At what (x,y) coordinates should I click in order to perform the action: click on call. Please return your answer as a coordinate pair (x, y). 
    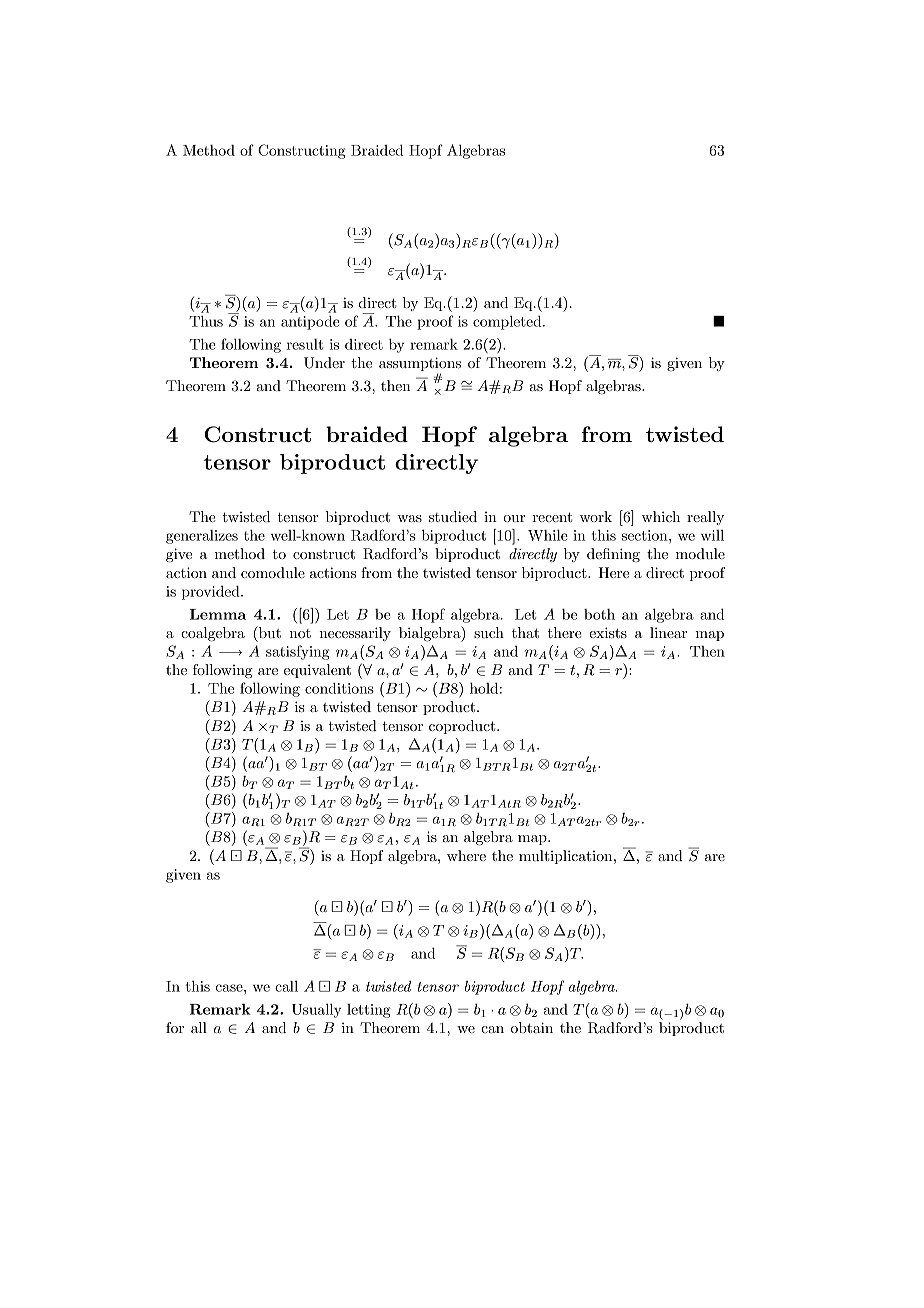
    Looking at the image, I should click on (286, 986).
